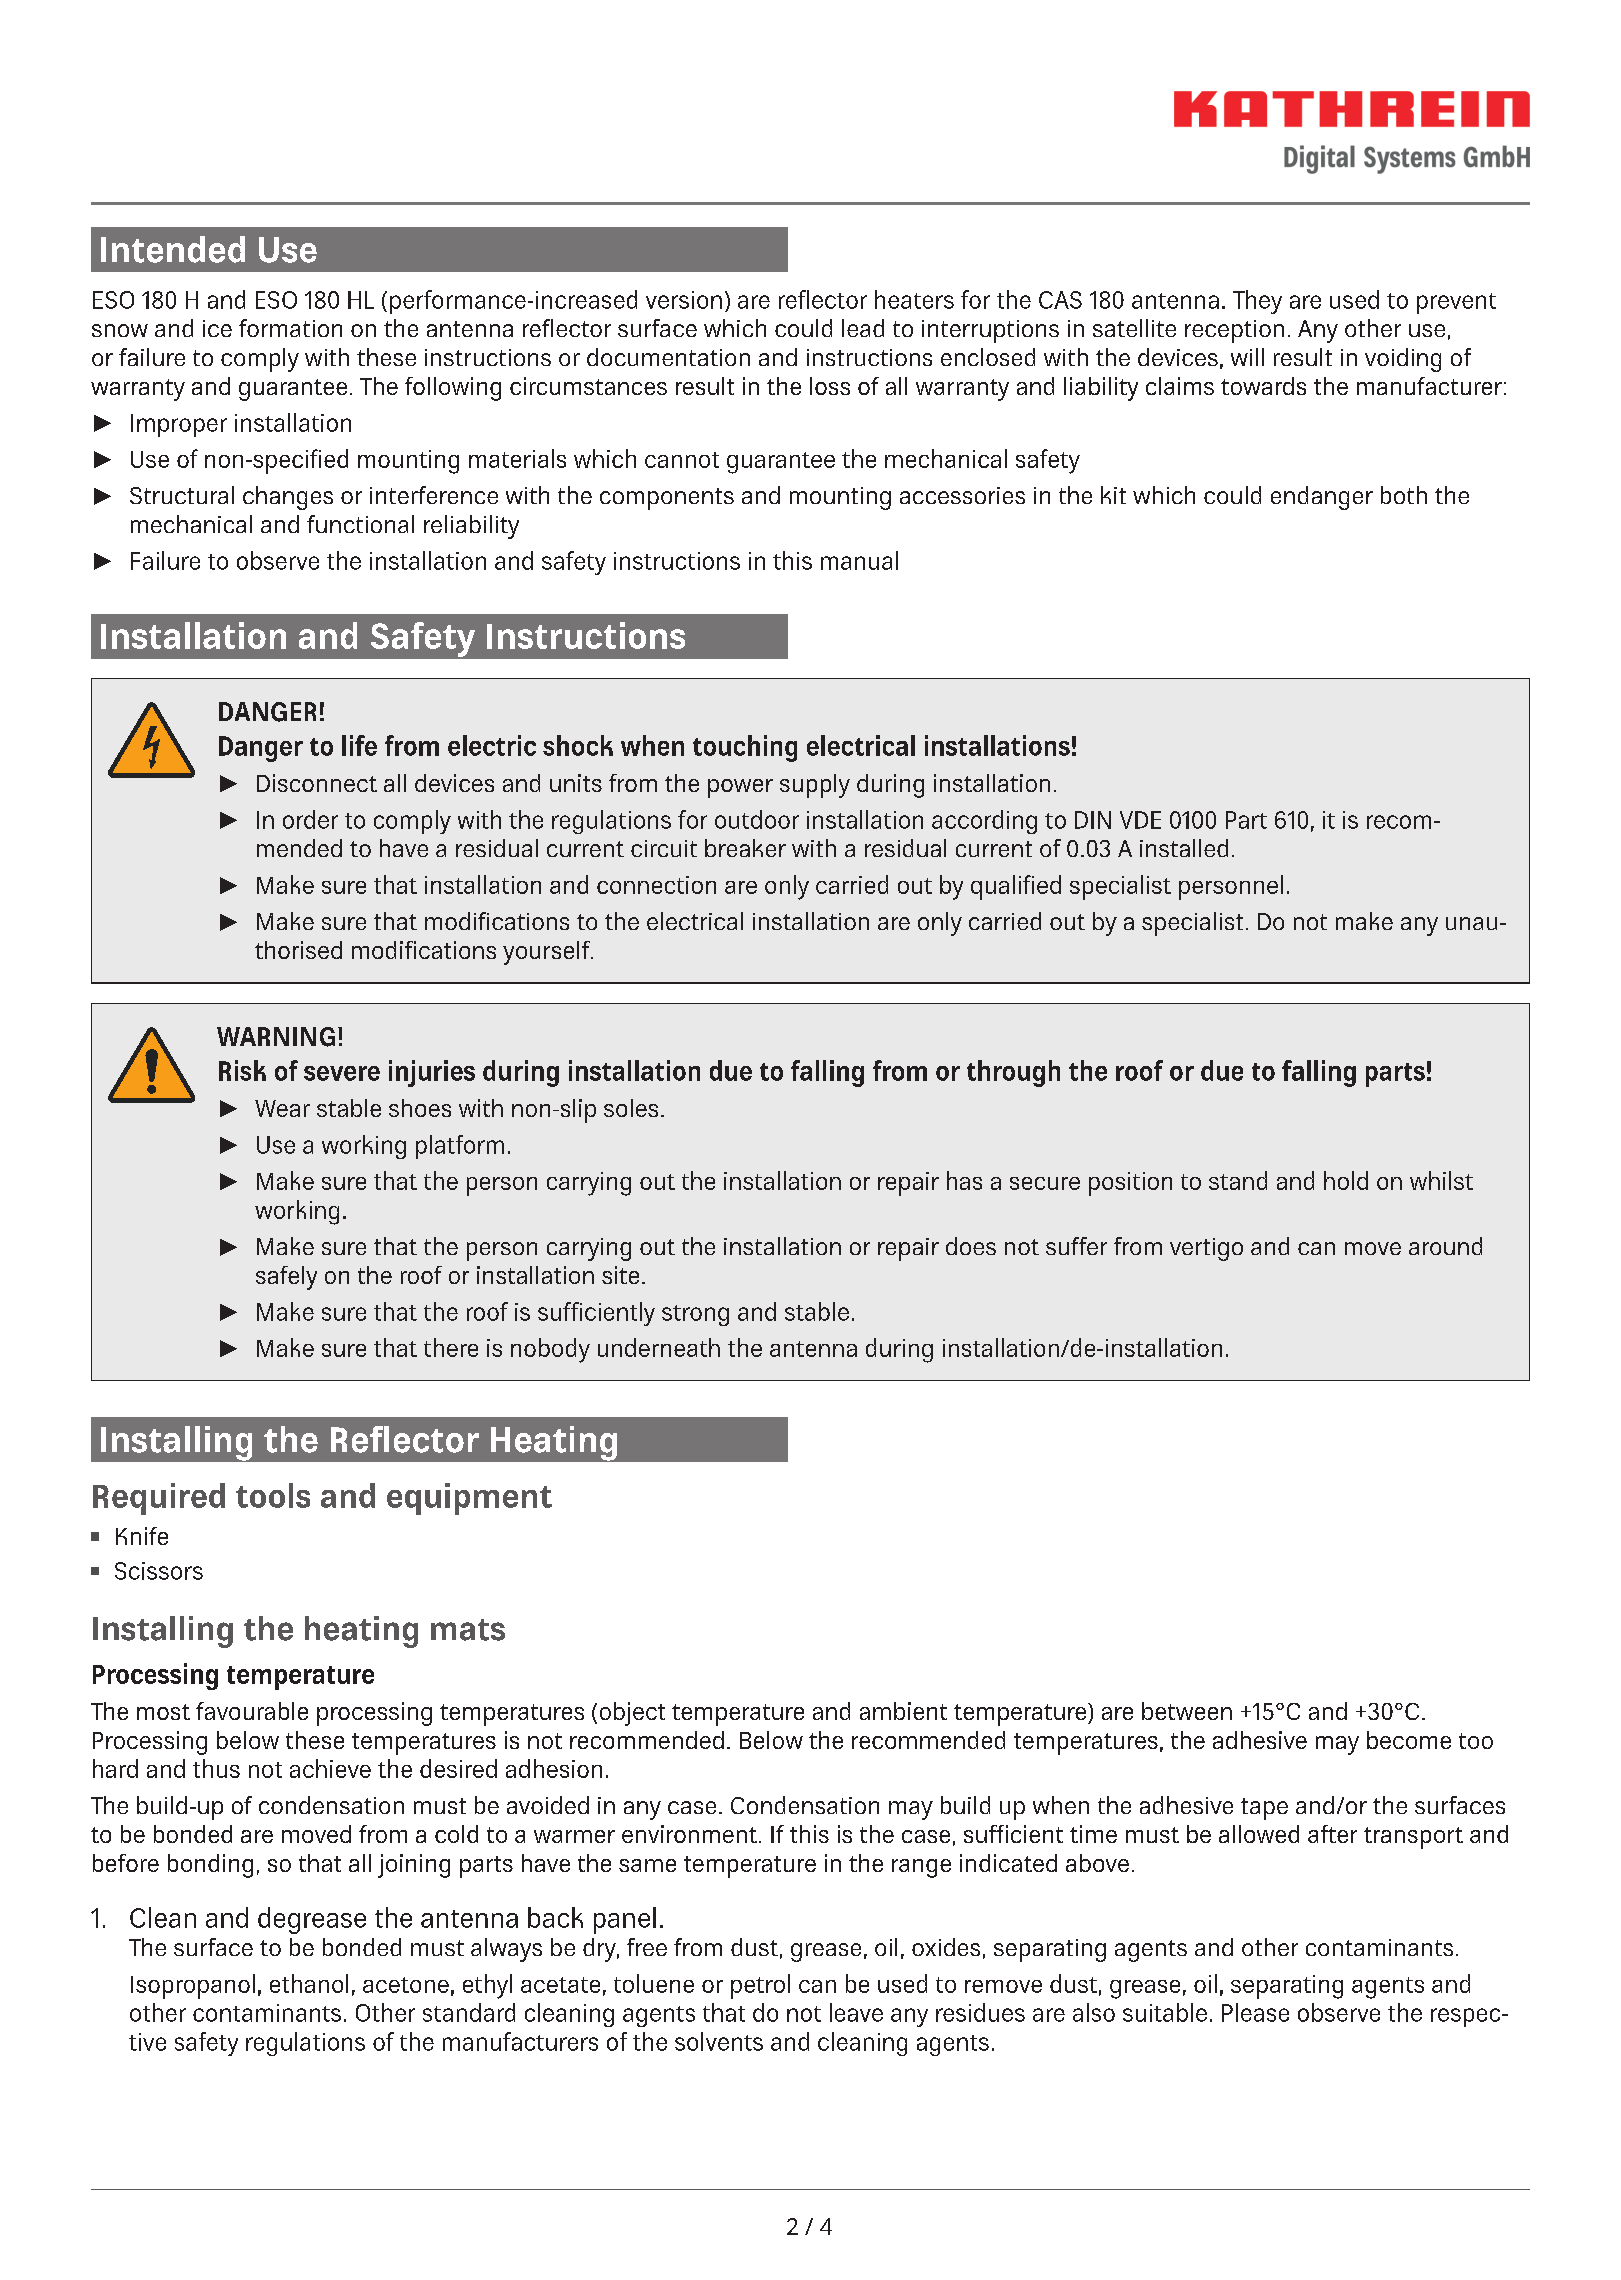  I want to click on They, so click(1257, 302).
